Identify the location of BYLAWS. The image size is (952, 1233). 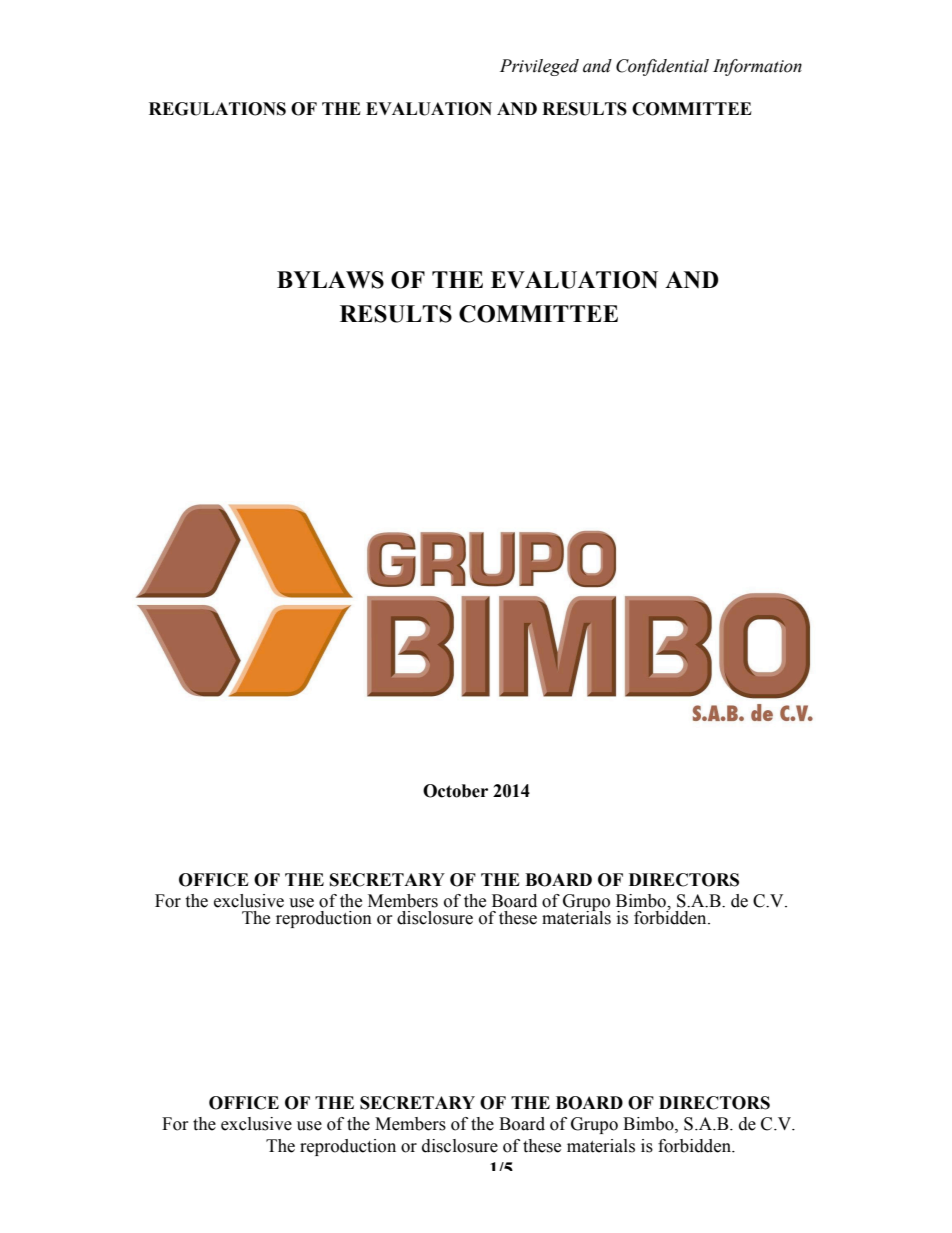
(330, 280).
